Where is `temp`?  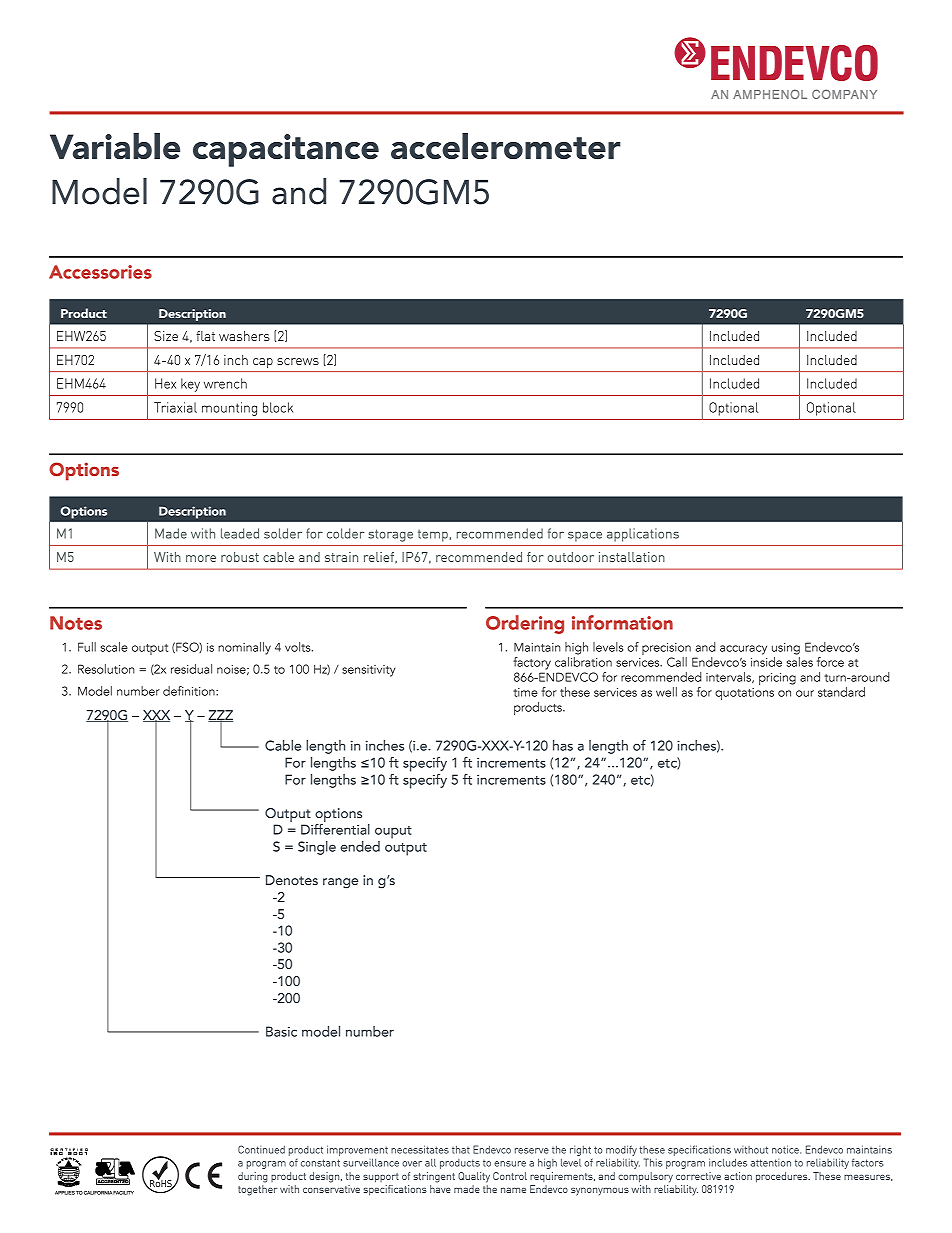
temp is located at coordinates (433, 536).
